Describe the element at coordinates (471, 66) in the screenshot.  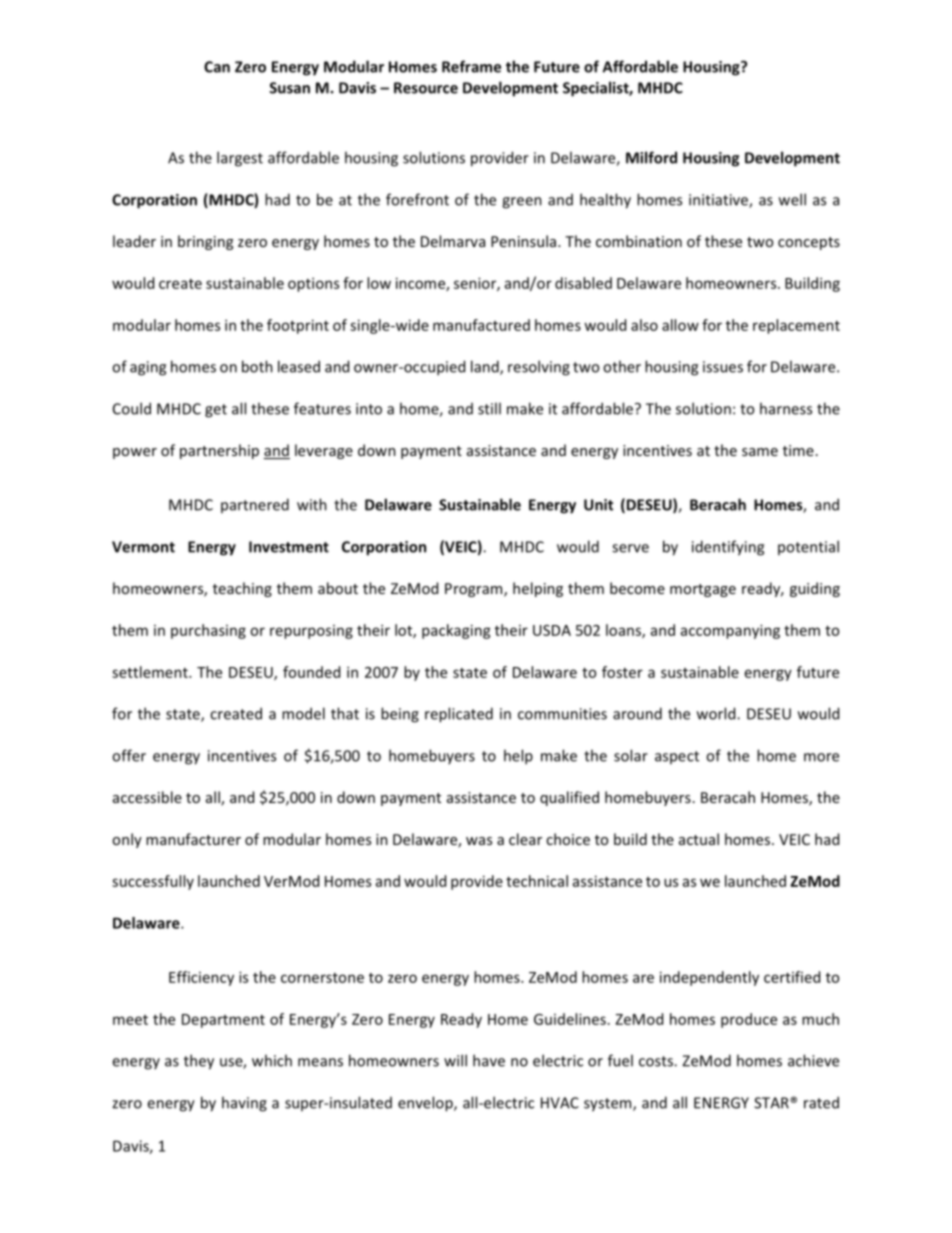
I see `Reframe` at that location.
